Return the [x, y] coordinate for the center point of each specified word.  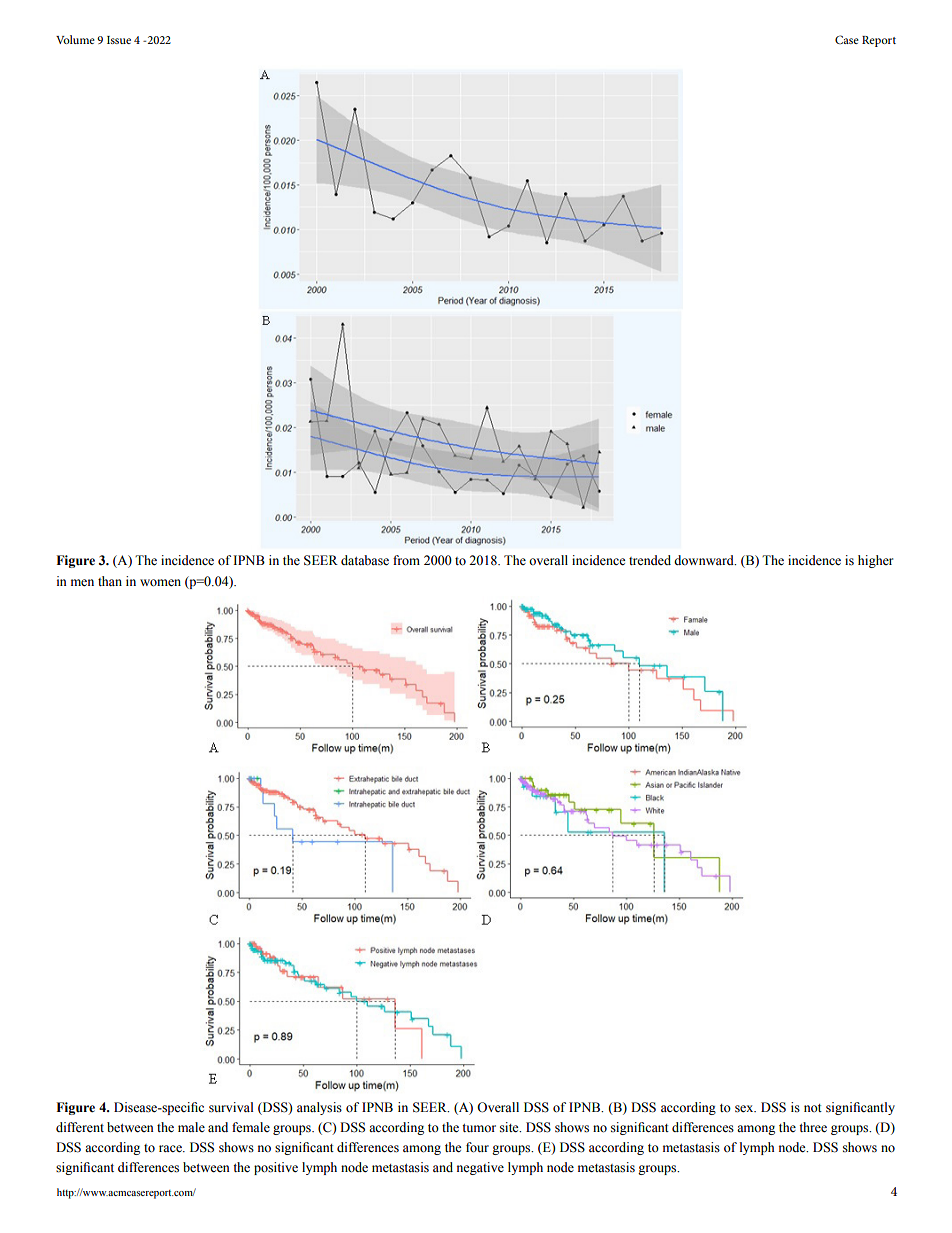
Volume [75, 39]
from [406, 560]
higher [875, 561]
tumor [479, 1128]
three [813, 1127]
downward [705, 560]
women [160, 583]
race [171, 1148]
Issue [119, 40]
